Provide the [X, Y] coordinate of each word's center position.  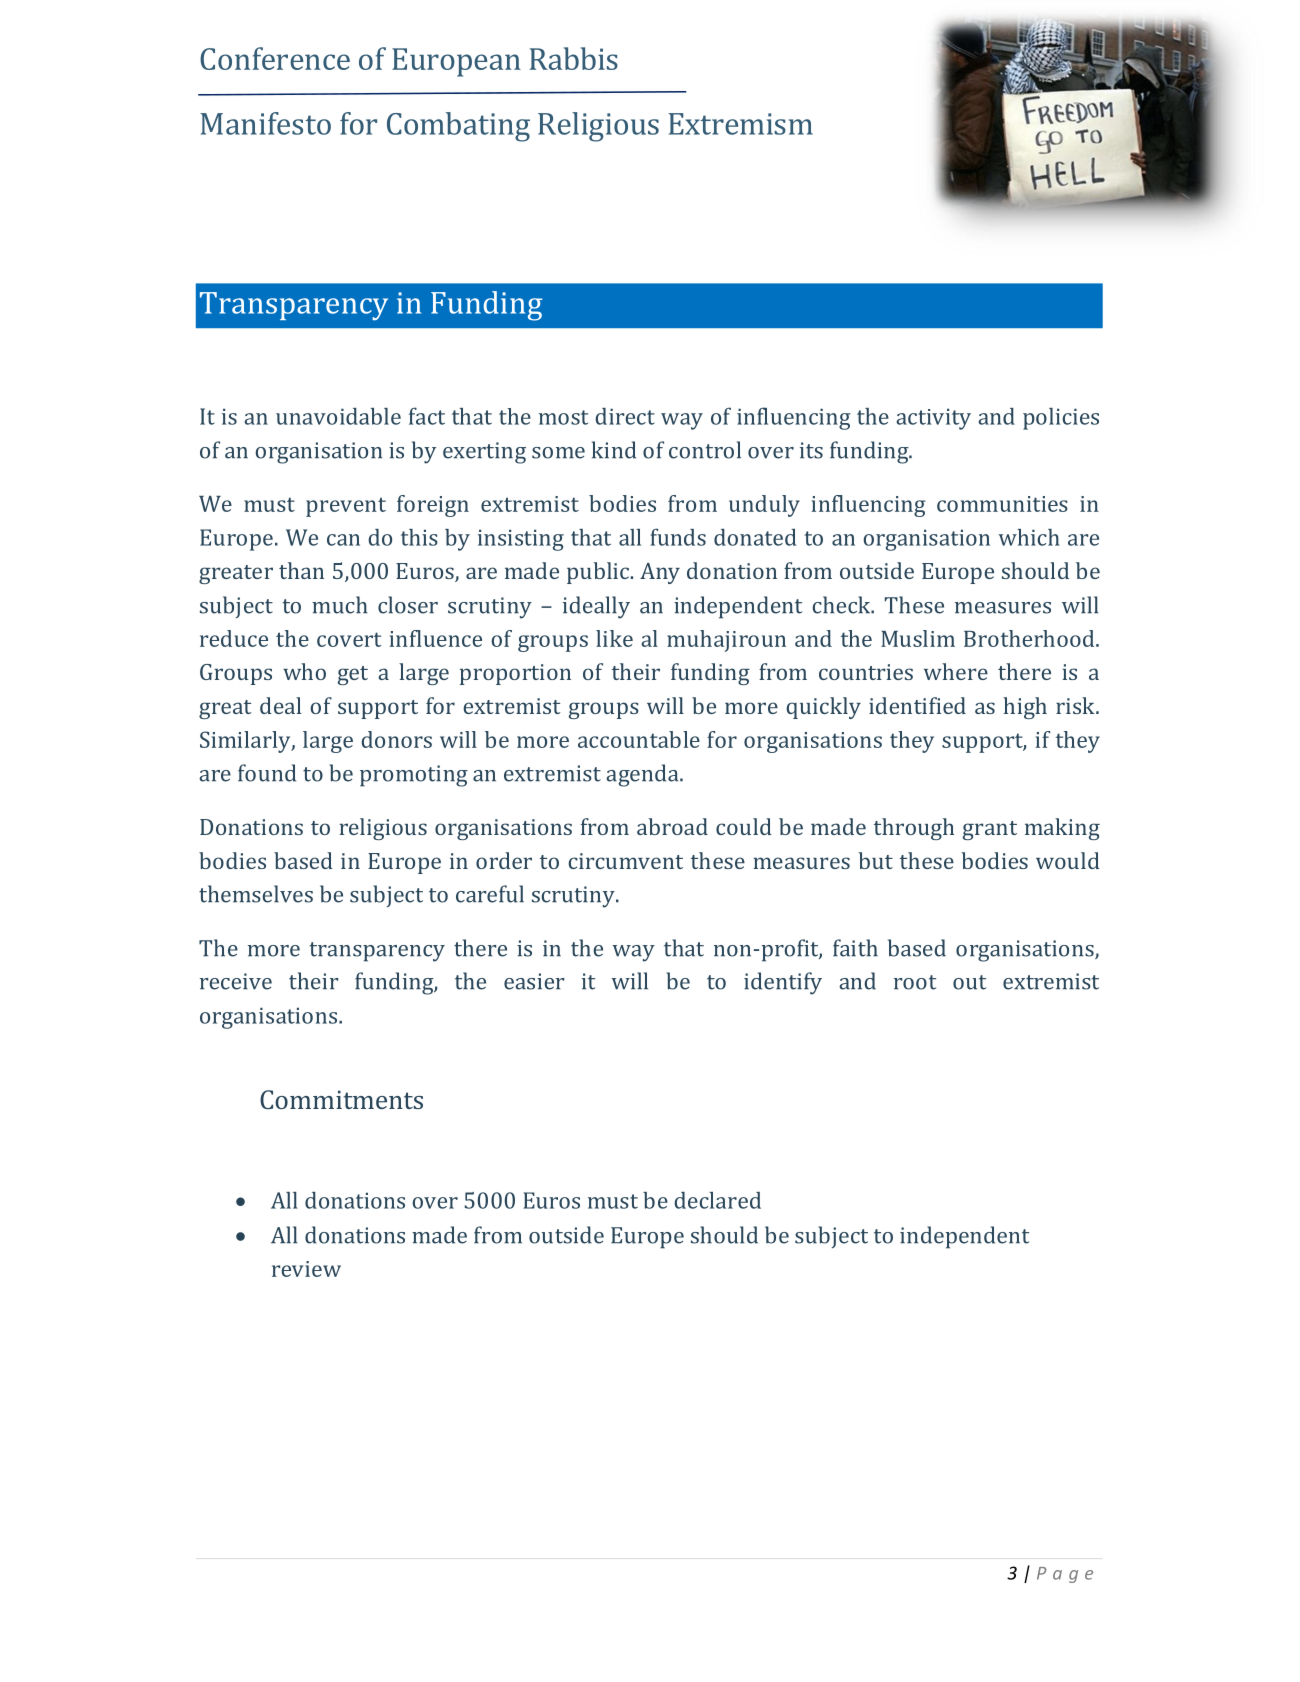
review [306, 1269]
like [614, 638]
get [353, 675]
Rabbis [574, 58]
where [956, 671]
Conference [275, 58]
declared [717, 1200]
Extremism [740, 124]
